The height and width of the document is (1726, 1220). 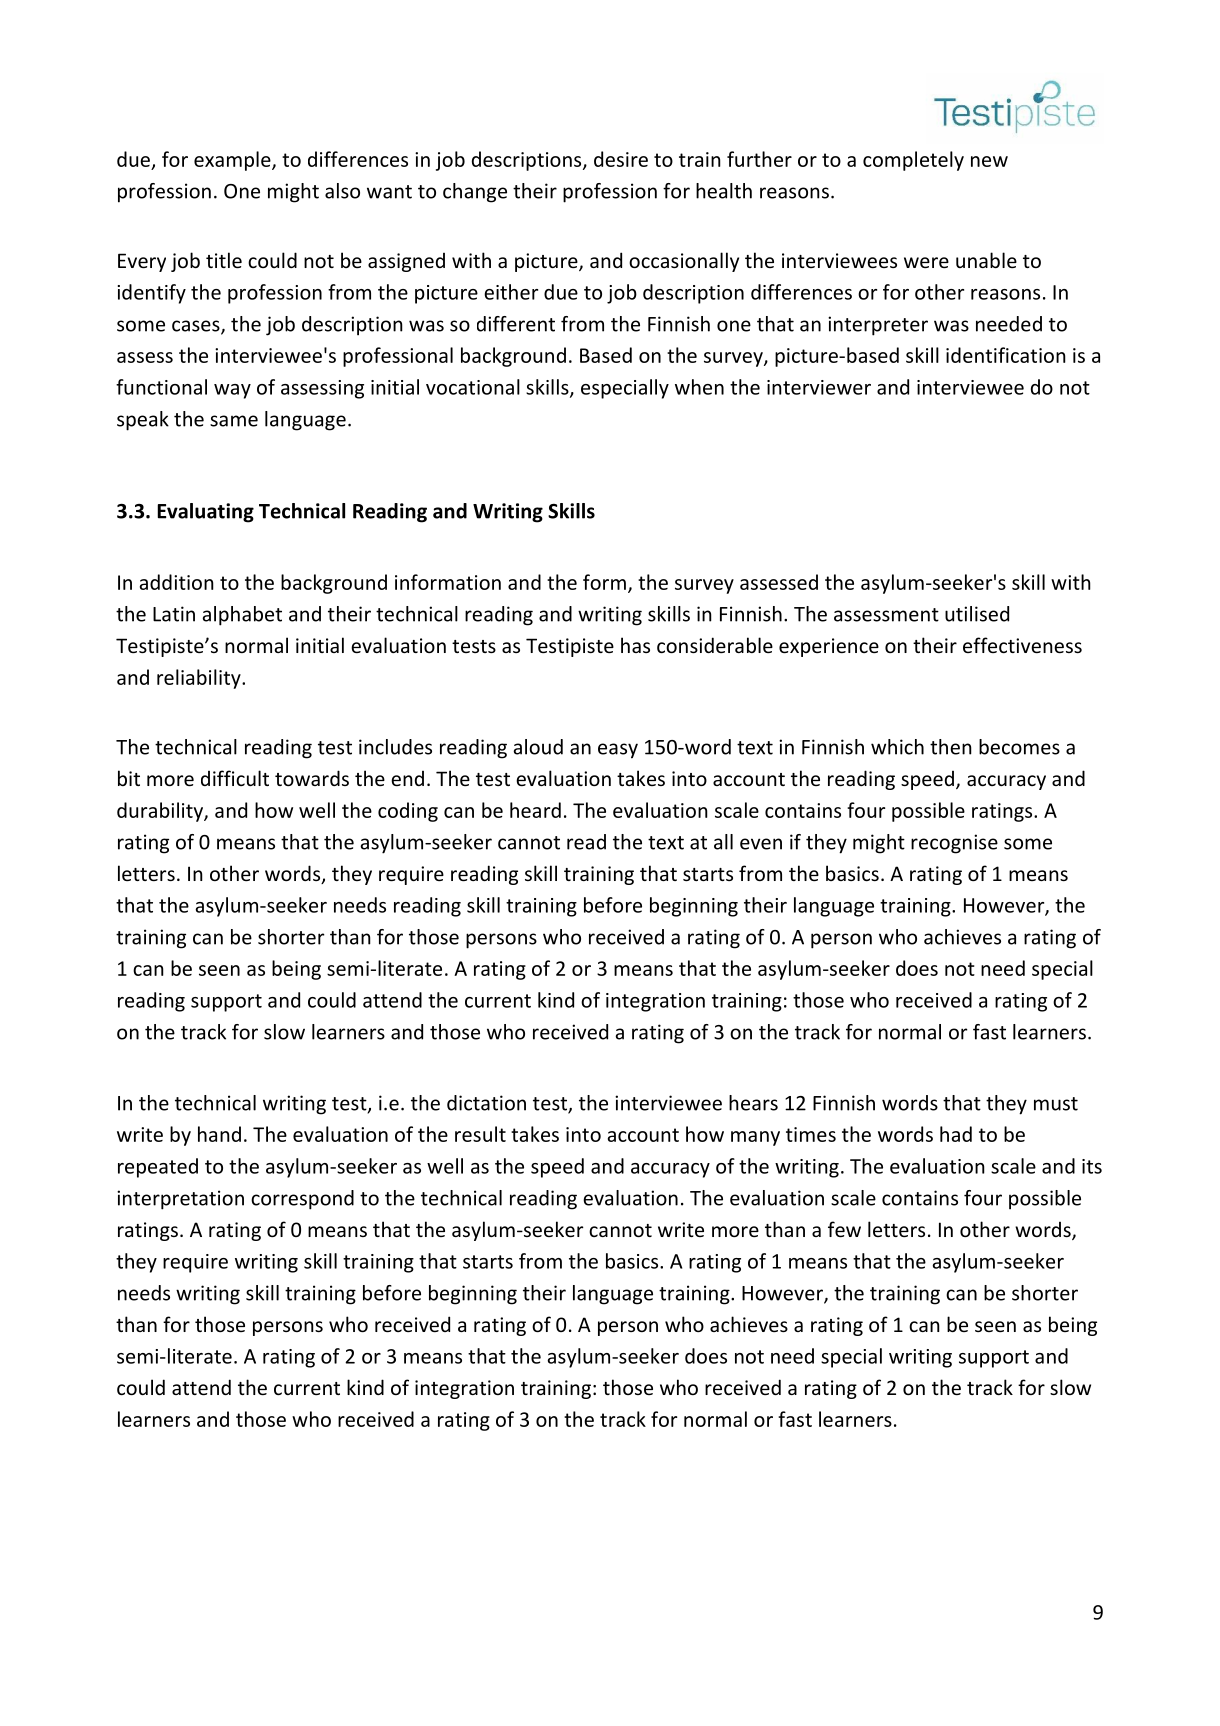 What do you see at coordinates (535, 810) in the document?
I see `heard` at bounding box center [535, 810].
